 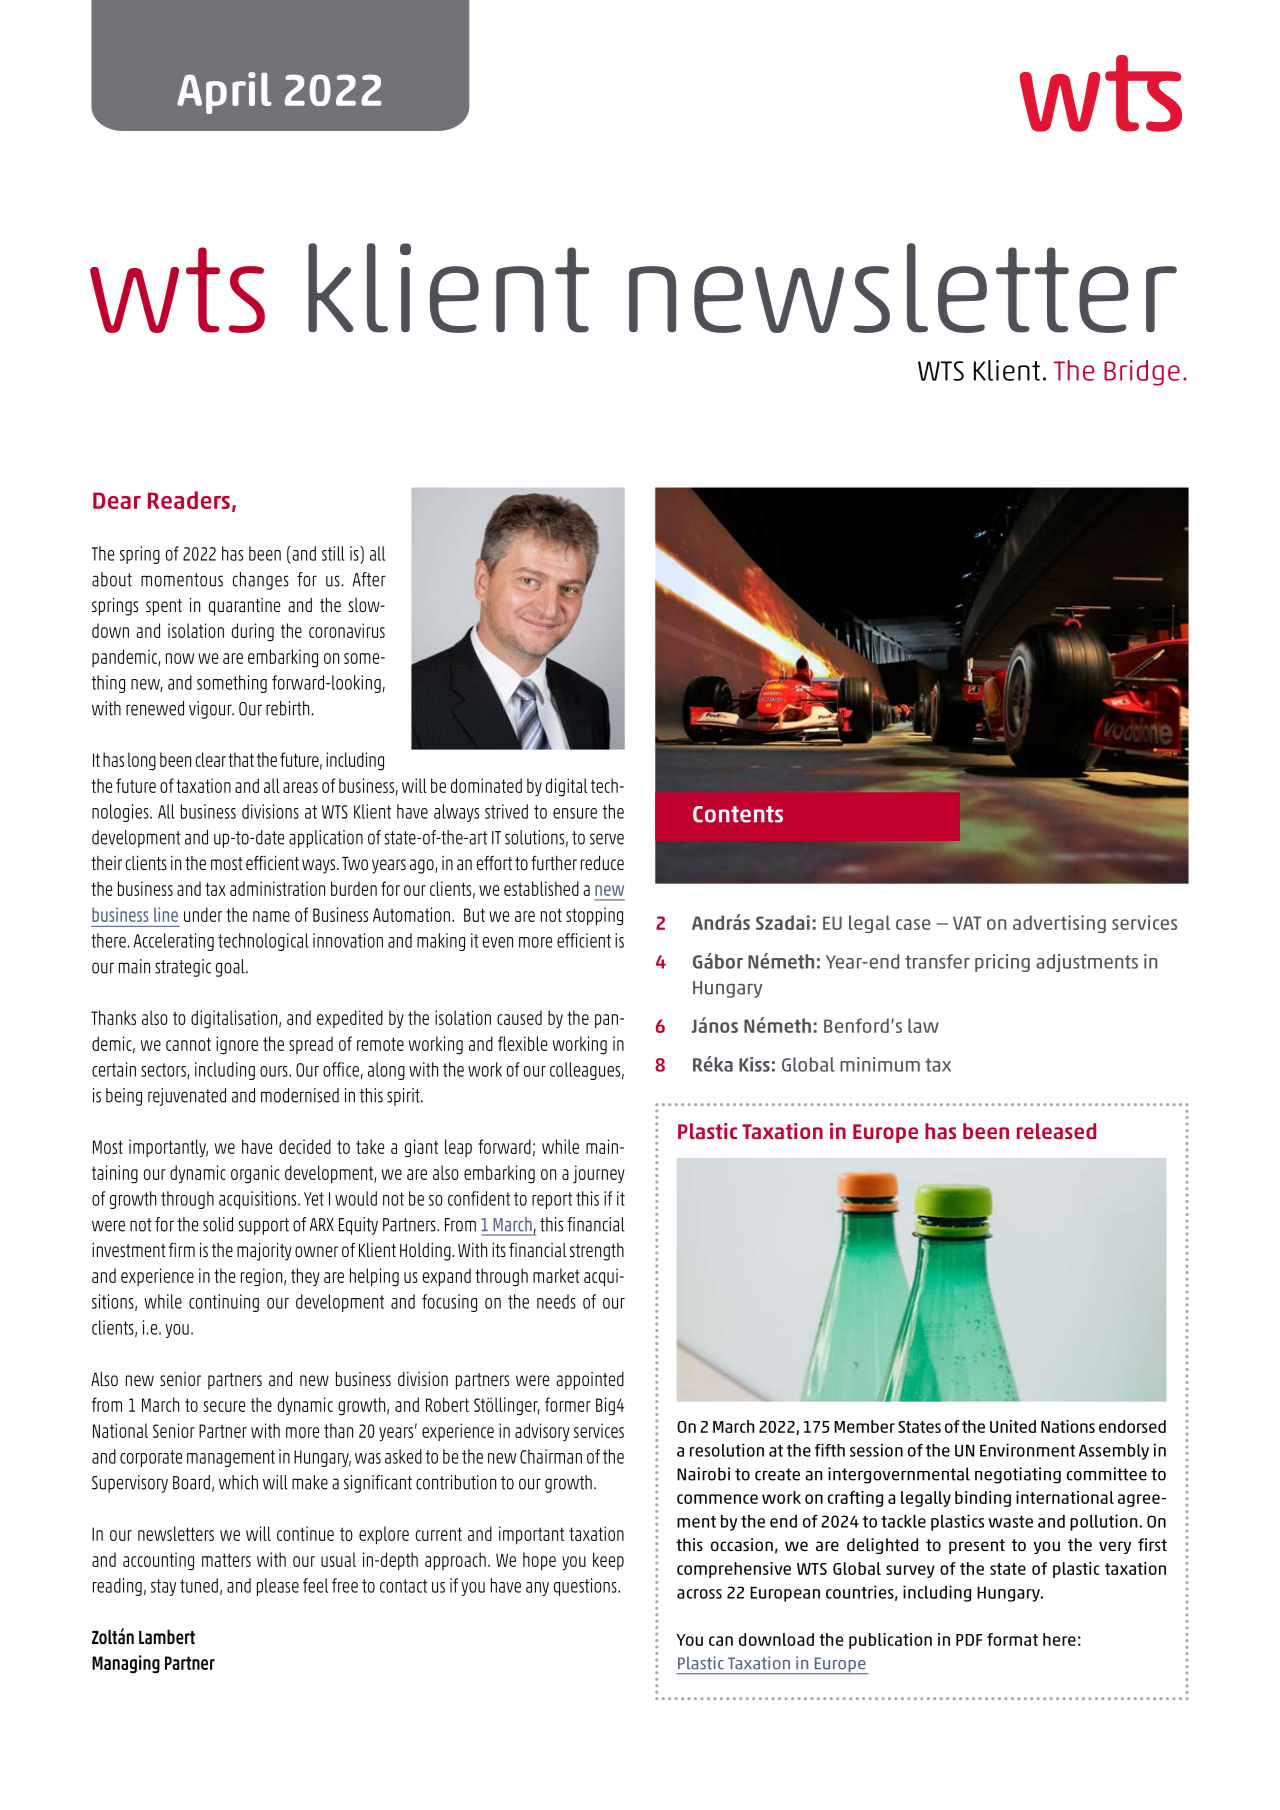 What do you see at coordinates (224, 93) in the screenshot?
I see `April` at bounding box center [224, 93].
